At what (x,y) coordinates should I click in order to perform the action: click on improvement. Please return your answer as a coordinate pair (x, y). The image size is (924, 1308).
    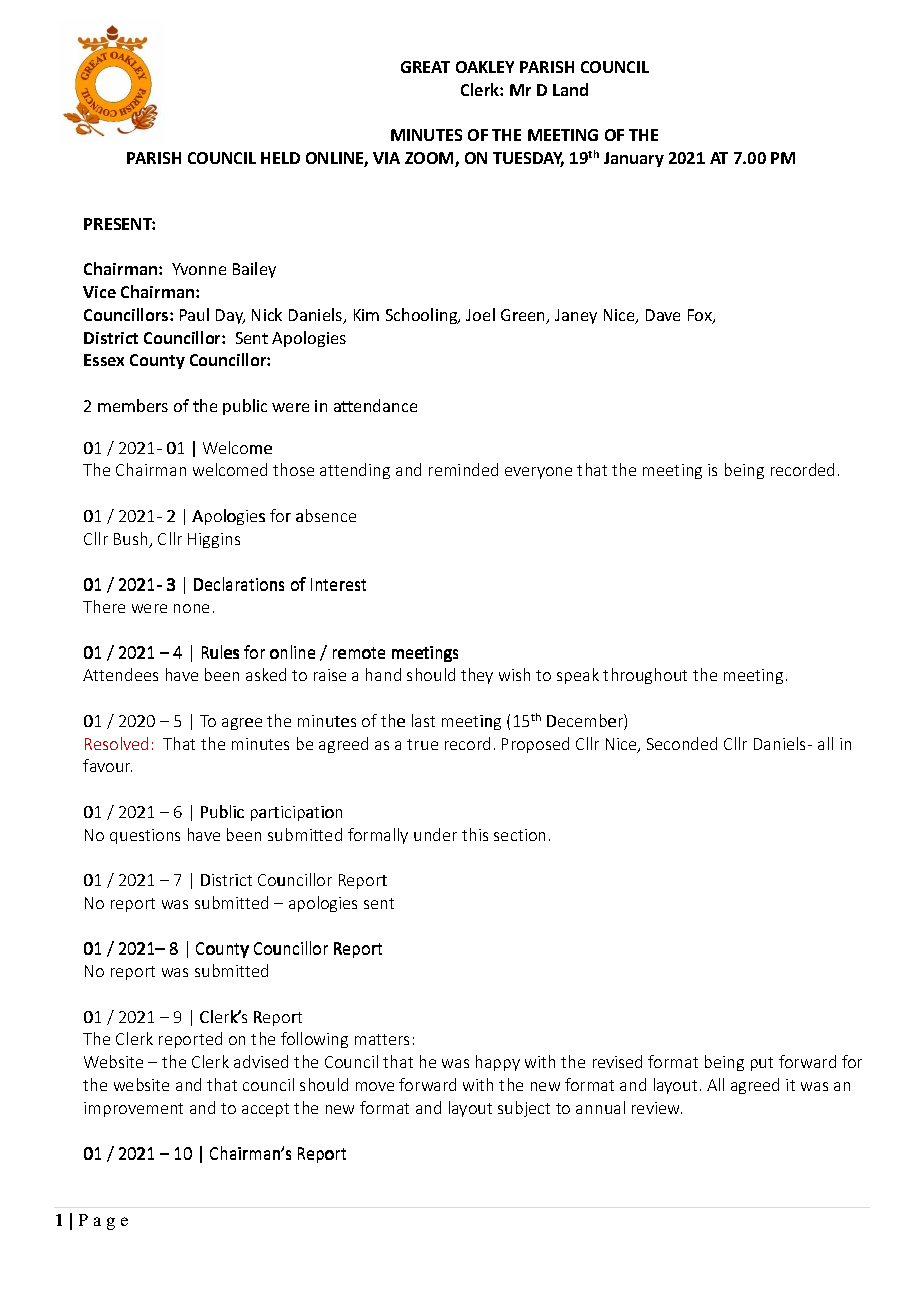
    Looking at the image, I should click on (133, 1109).
